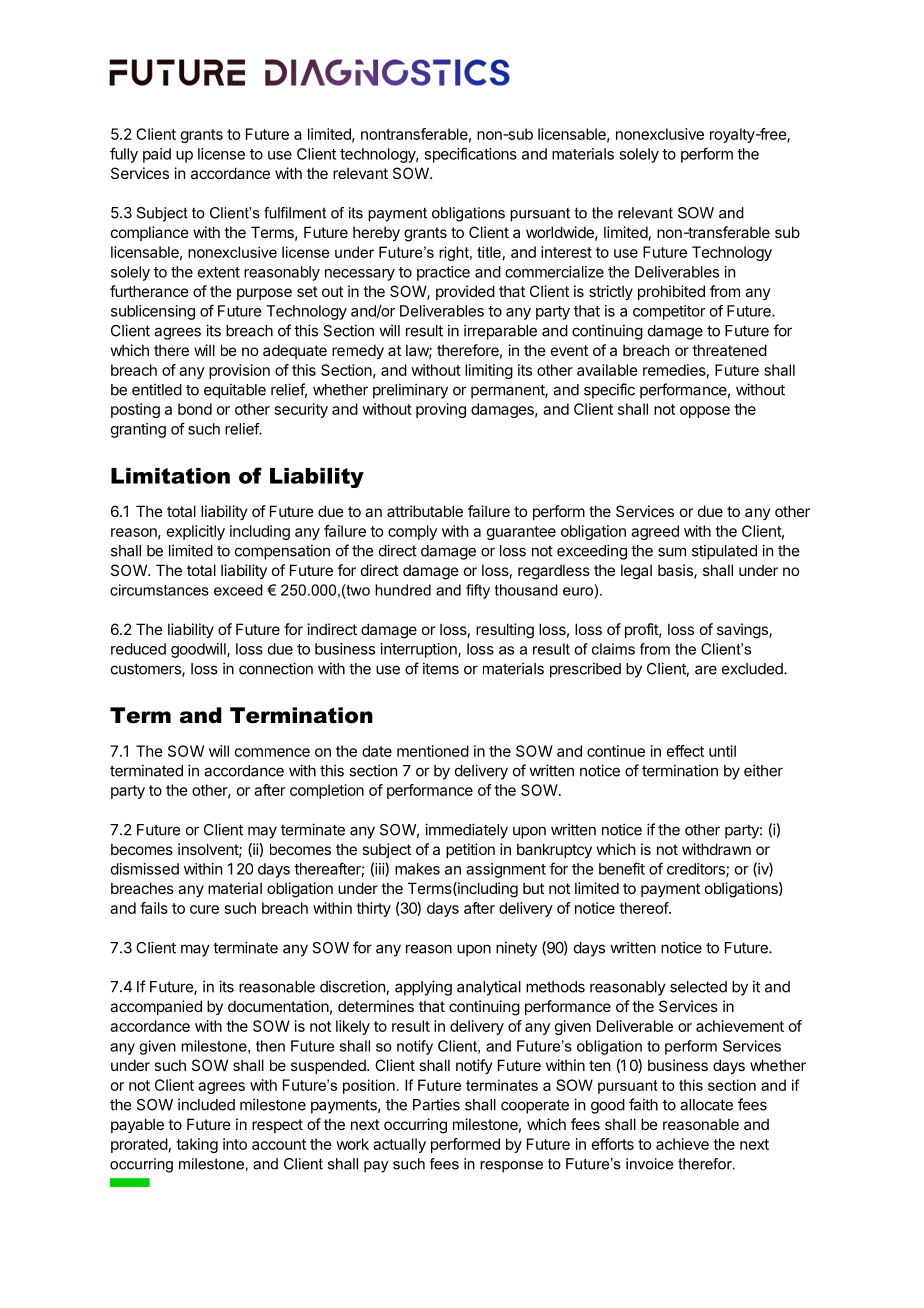 This page has height=1308, width=924. I want to click on taking, so click(197, 1145).
